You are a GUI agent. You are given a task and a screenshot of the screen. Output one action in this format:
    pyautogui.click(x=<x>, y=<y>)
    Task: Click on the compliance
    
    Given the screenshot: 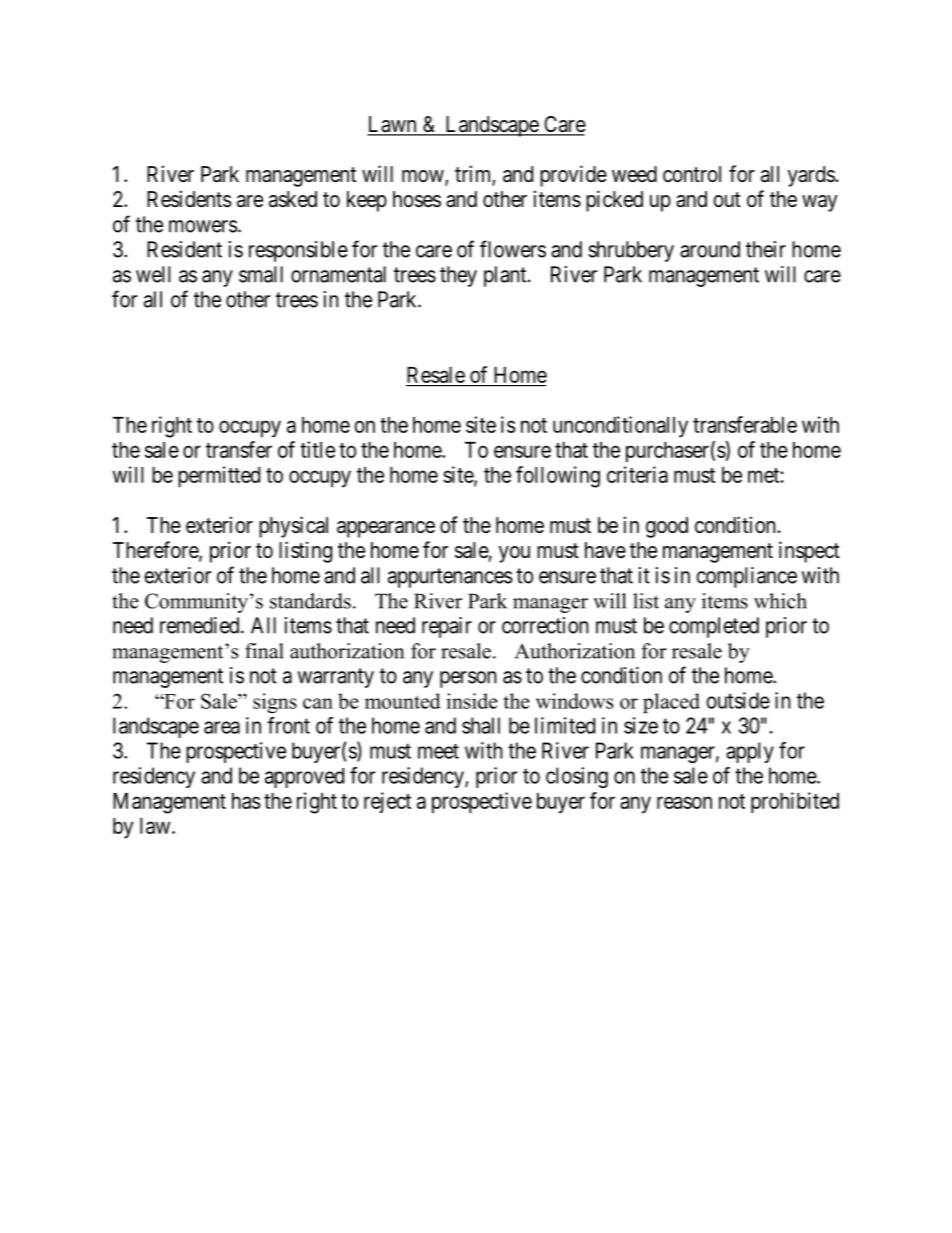 What is the action you would take?
    pyautogui.click(x=746, y=577)
